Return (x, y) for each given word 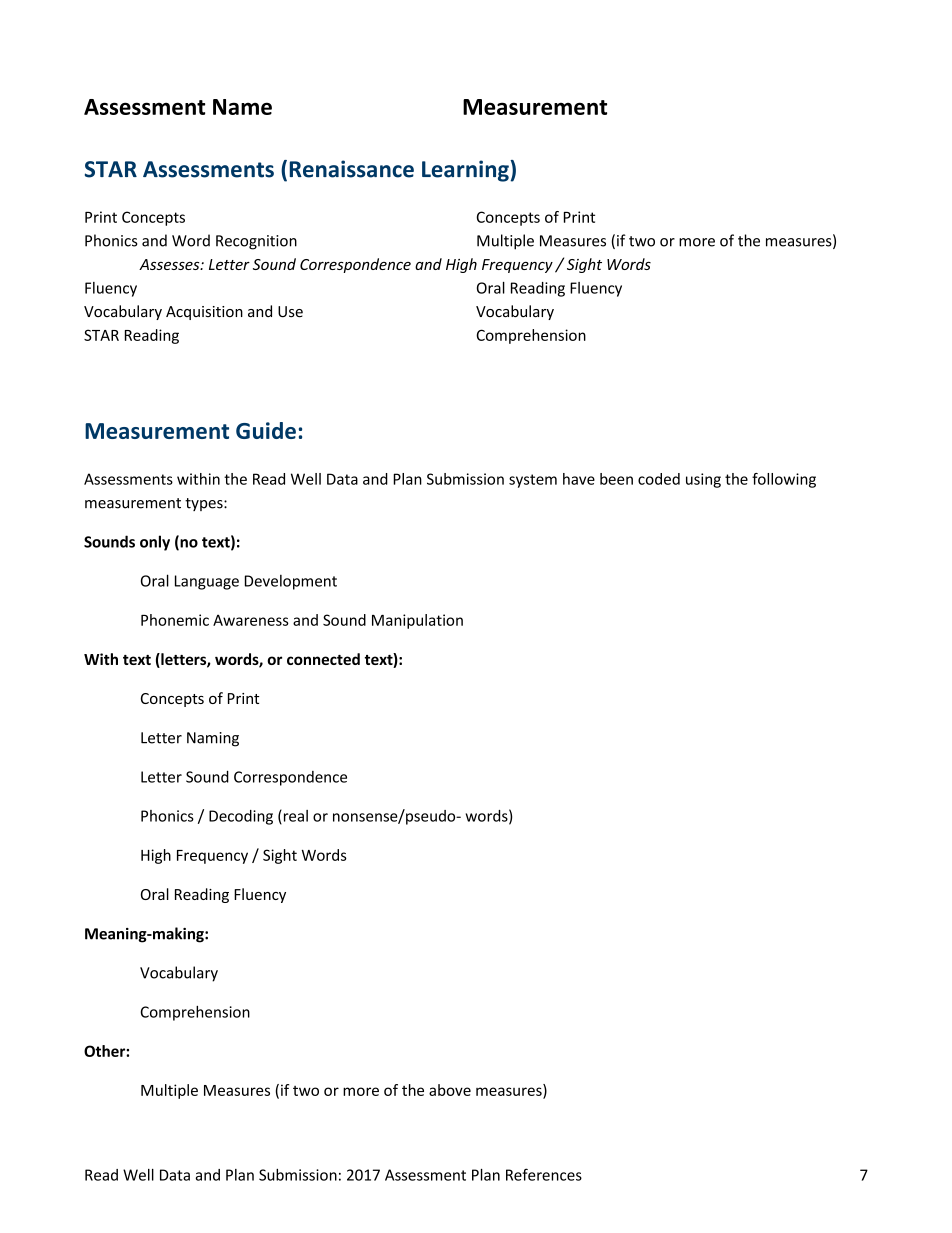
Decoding (241, 817)
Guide (266, 430)
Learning (466, 171)
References (544, 1174)
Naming (213, 739)
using (703, 480)
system (533, 481)
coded (659, 479)
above (450, 1090)
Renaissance (352, 169)
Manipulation (417, 621)
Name (242, 107)
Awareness (251, 620)
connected (323, 659)
